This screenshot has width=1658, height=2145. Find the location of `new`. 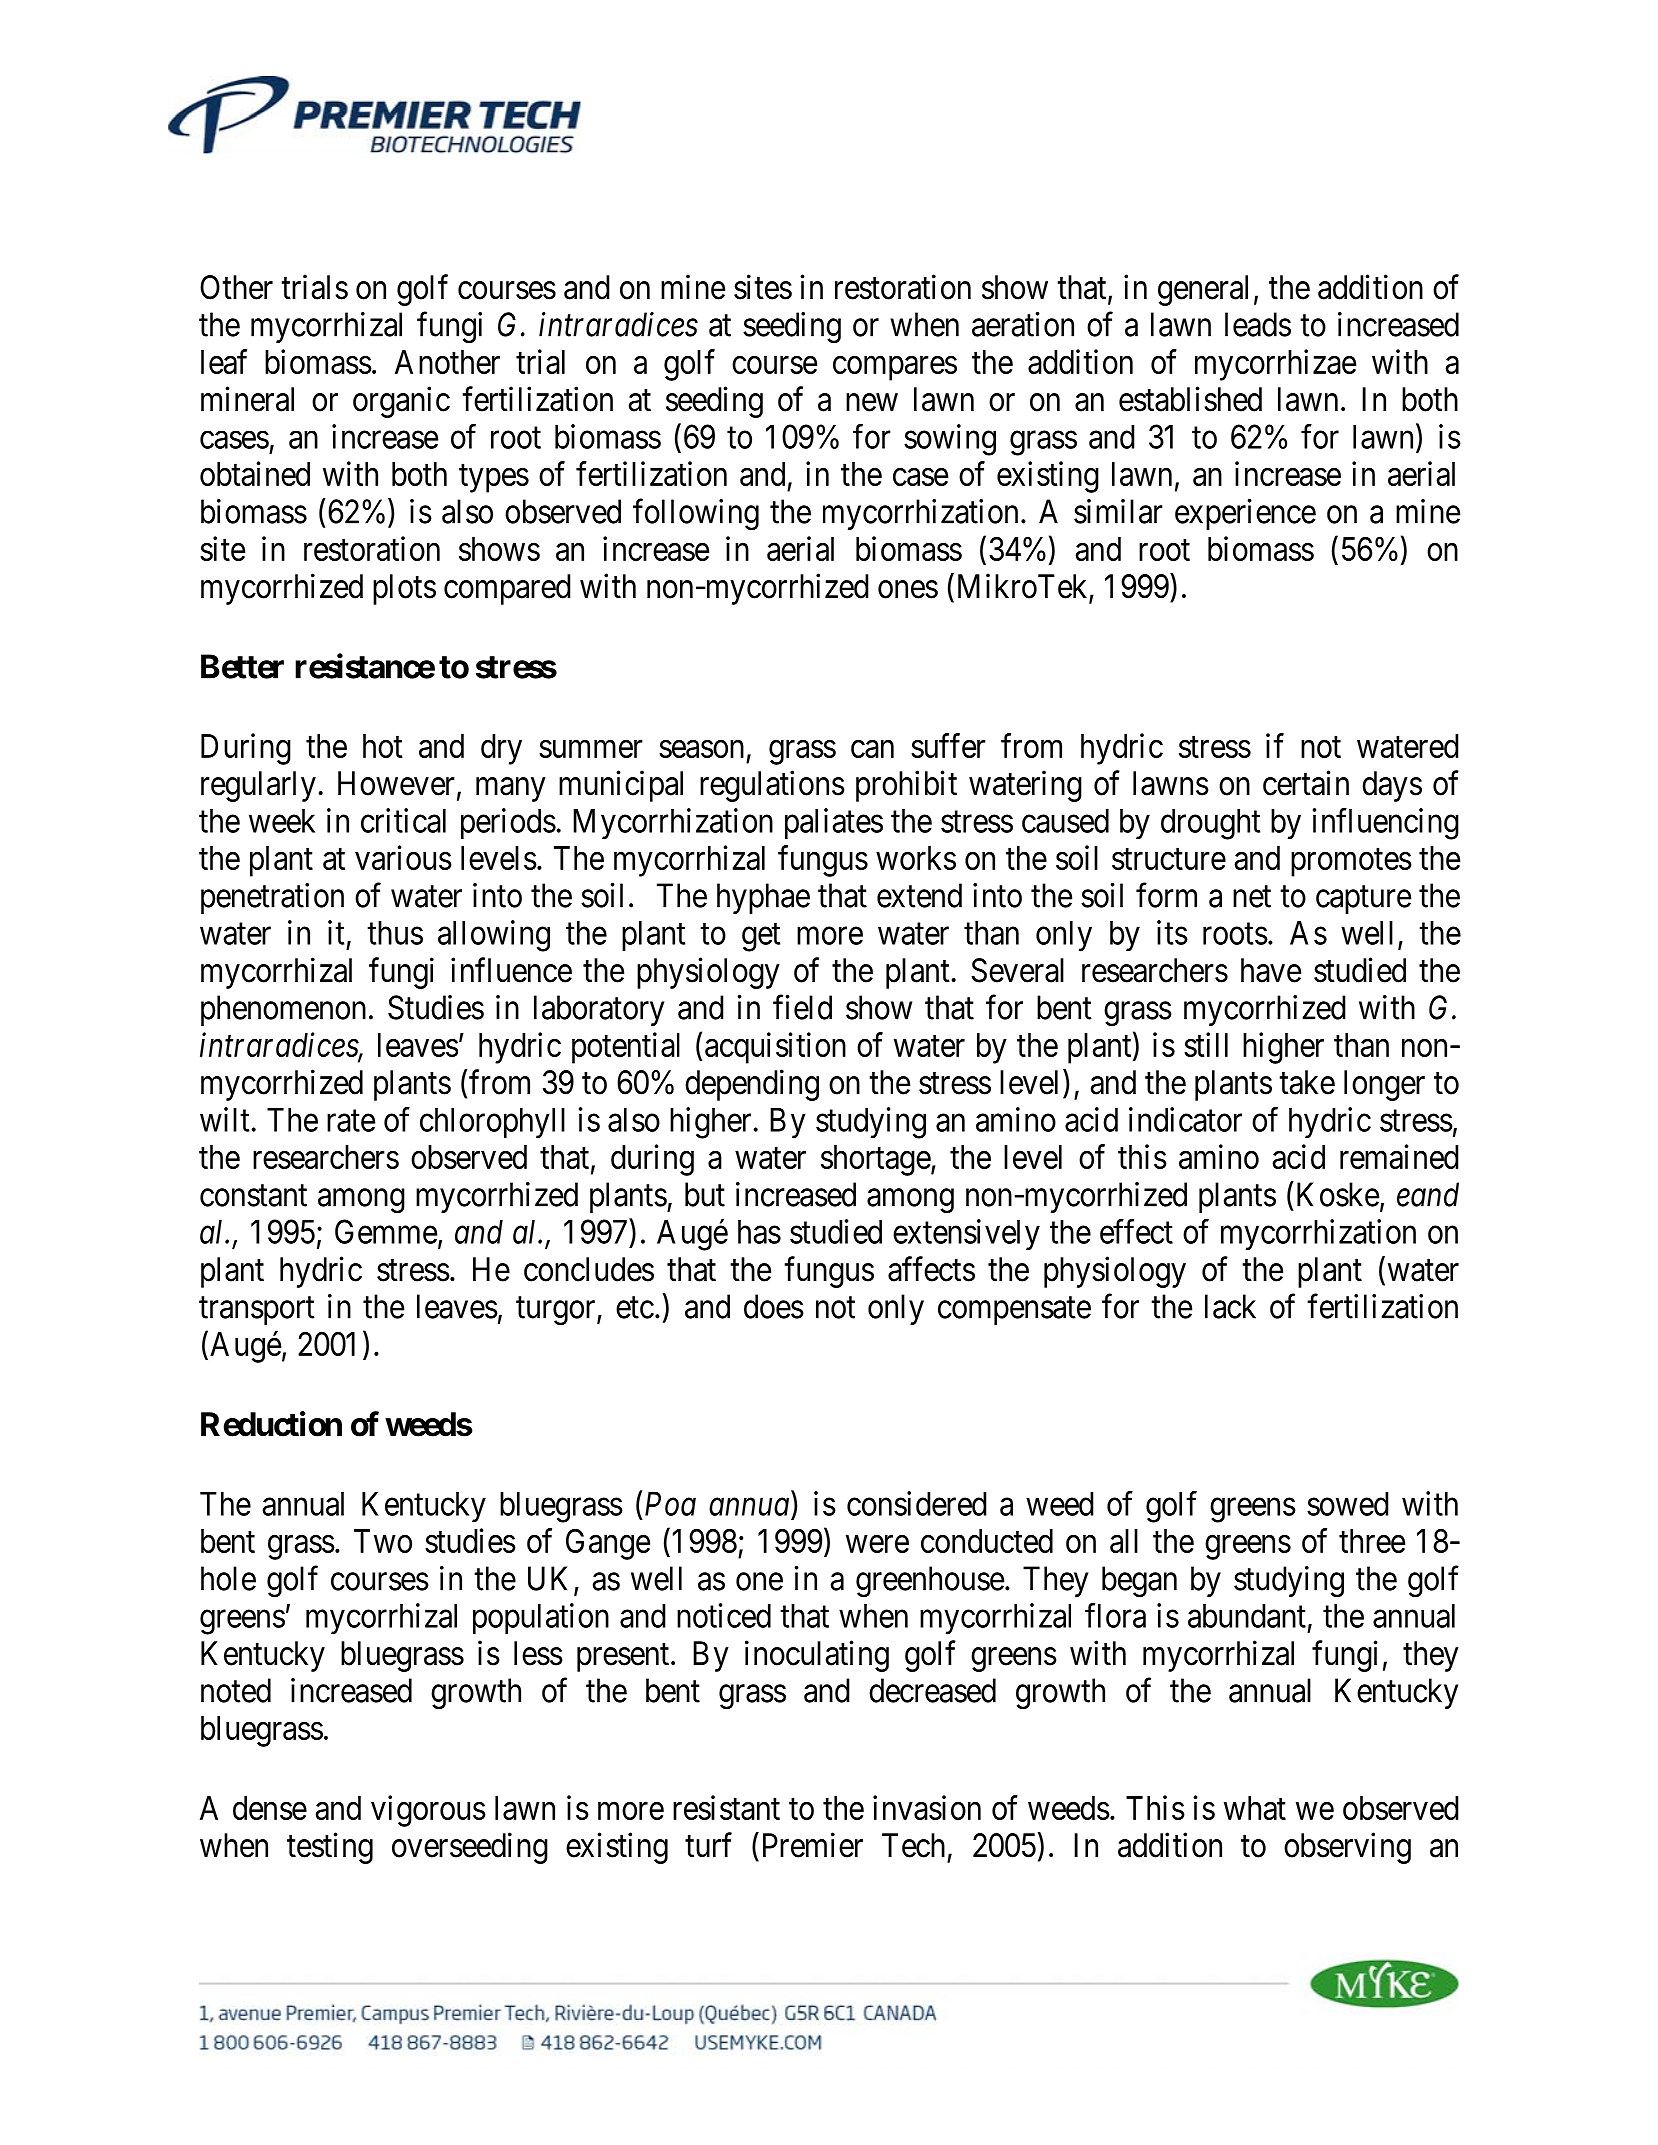

new is located at coordinates (872, 403).
